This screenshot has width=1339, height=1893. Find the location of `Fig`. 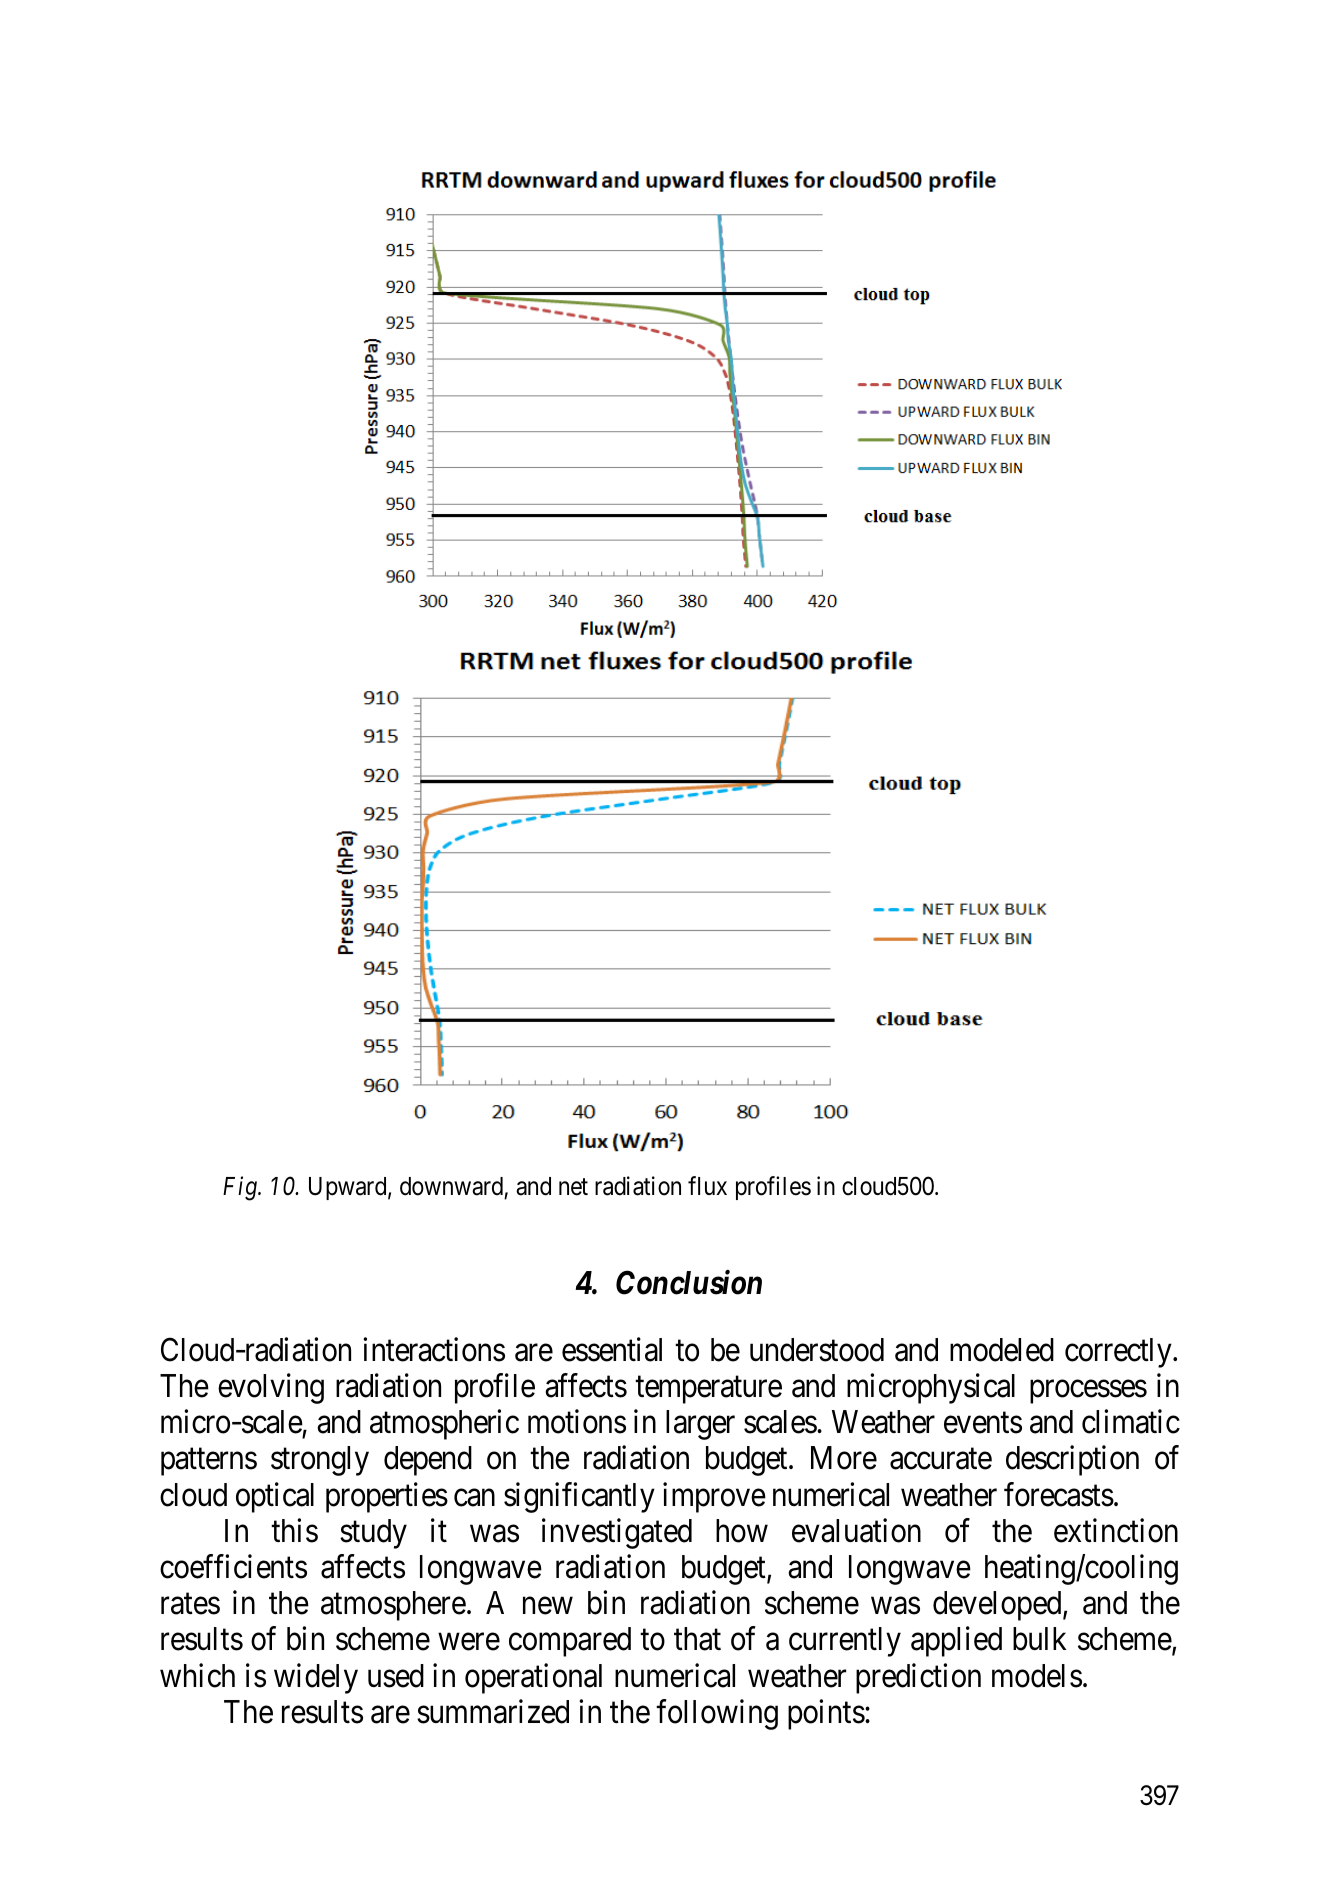

Fig is located at coordinates (241, 1189).
